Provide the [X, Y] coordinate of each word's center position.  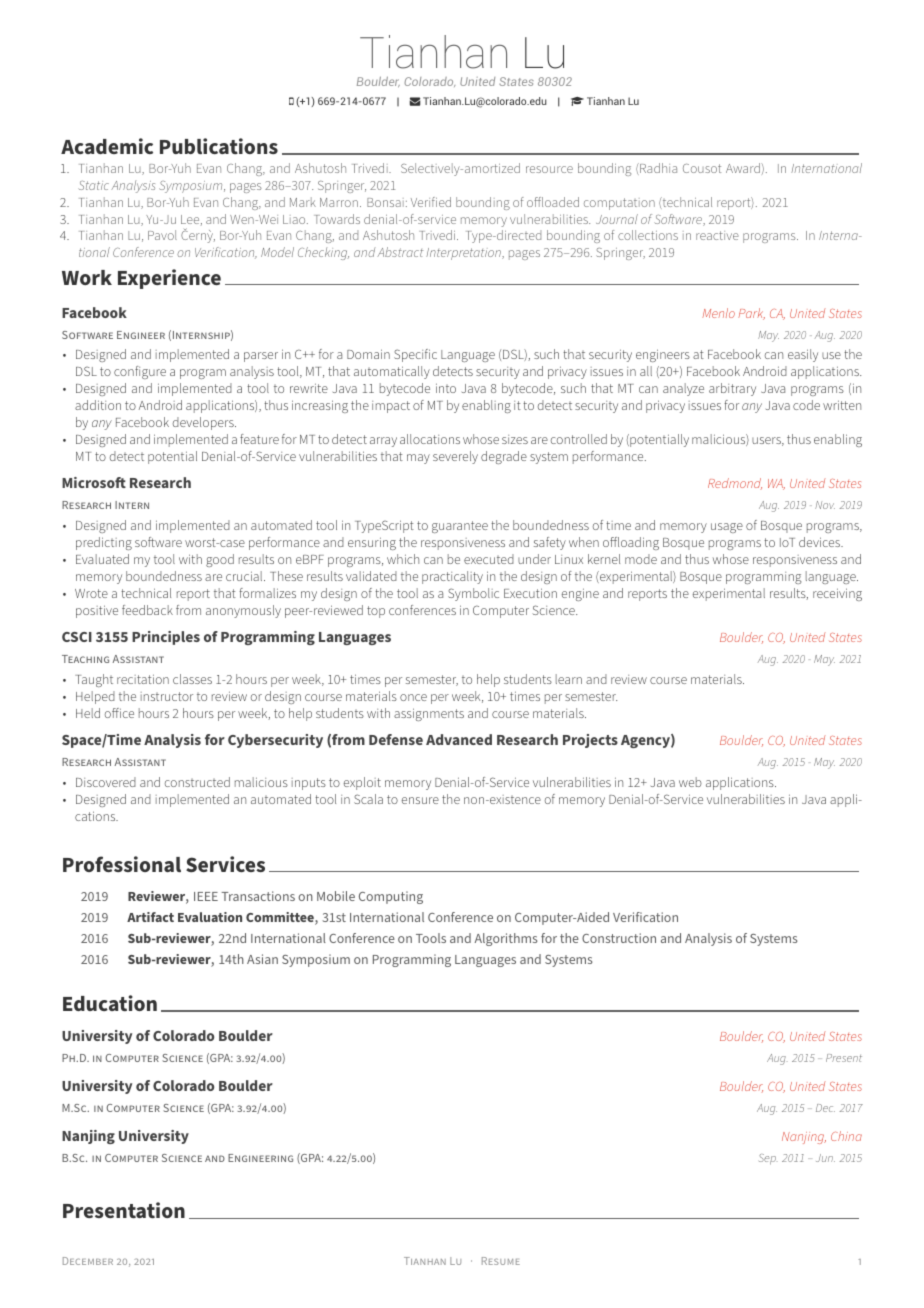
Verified [431, 202]
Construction [619, 938]
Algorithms [506, 939]
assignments [429, 714]
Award [744, 168]
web [690, 782]
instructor [167, 696]
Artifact [150, 917]
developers [204, 423]
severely [455, 457]
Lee [191, 220]
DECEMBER [88, 1261]
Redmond [735, 483]
